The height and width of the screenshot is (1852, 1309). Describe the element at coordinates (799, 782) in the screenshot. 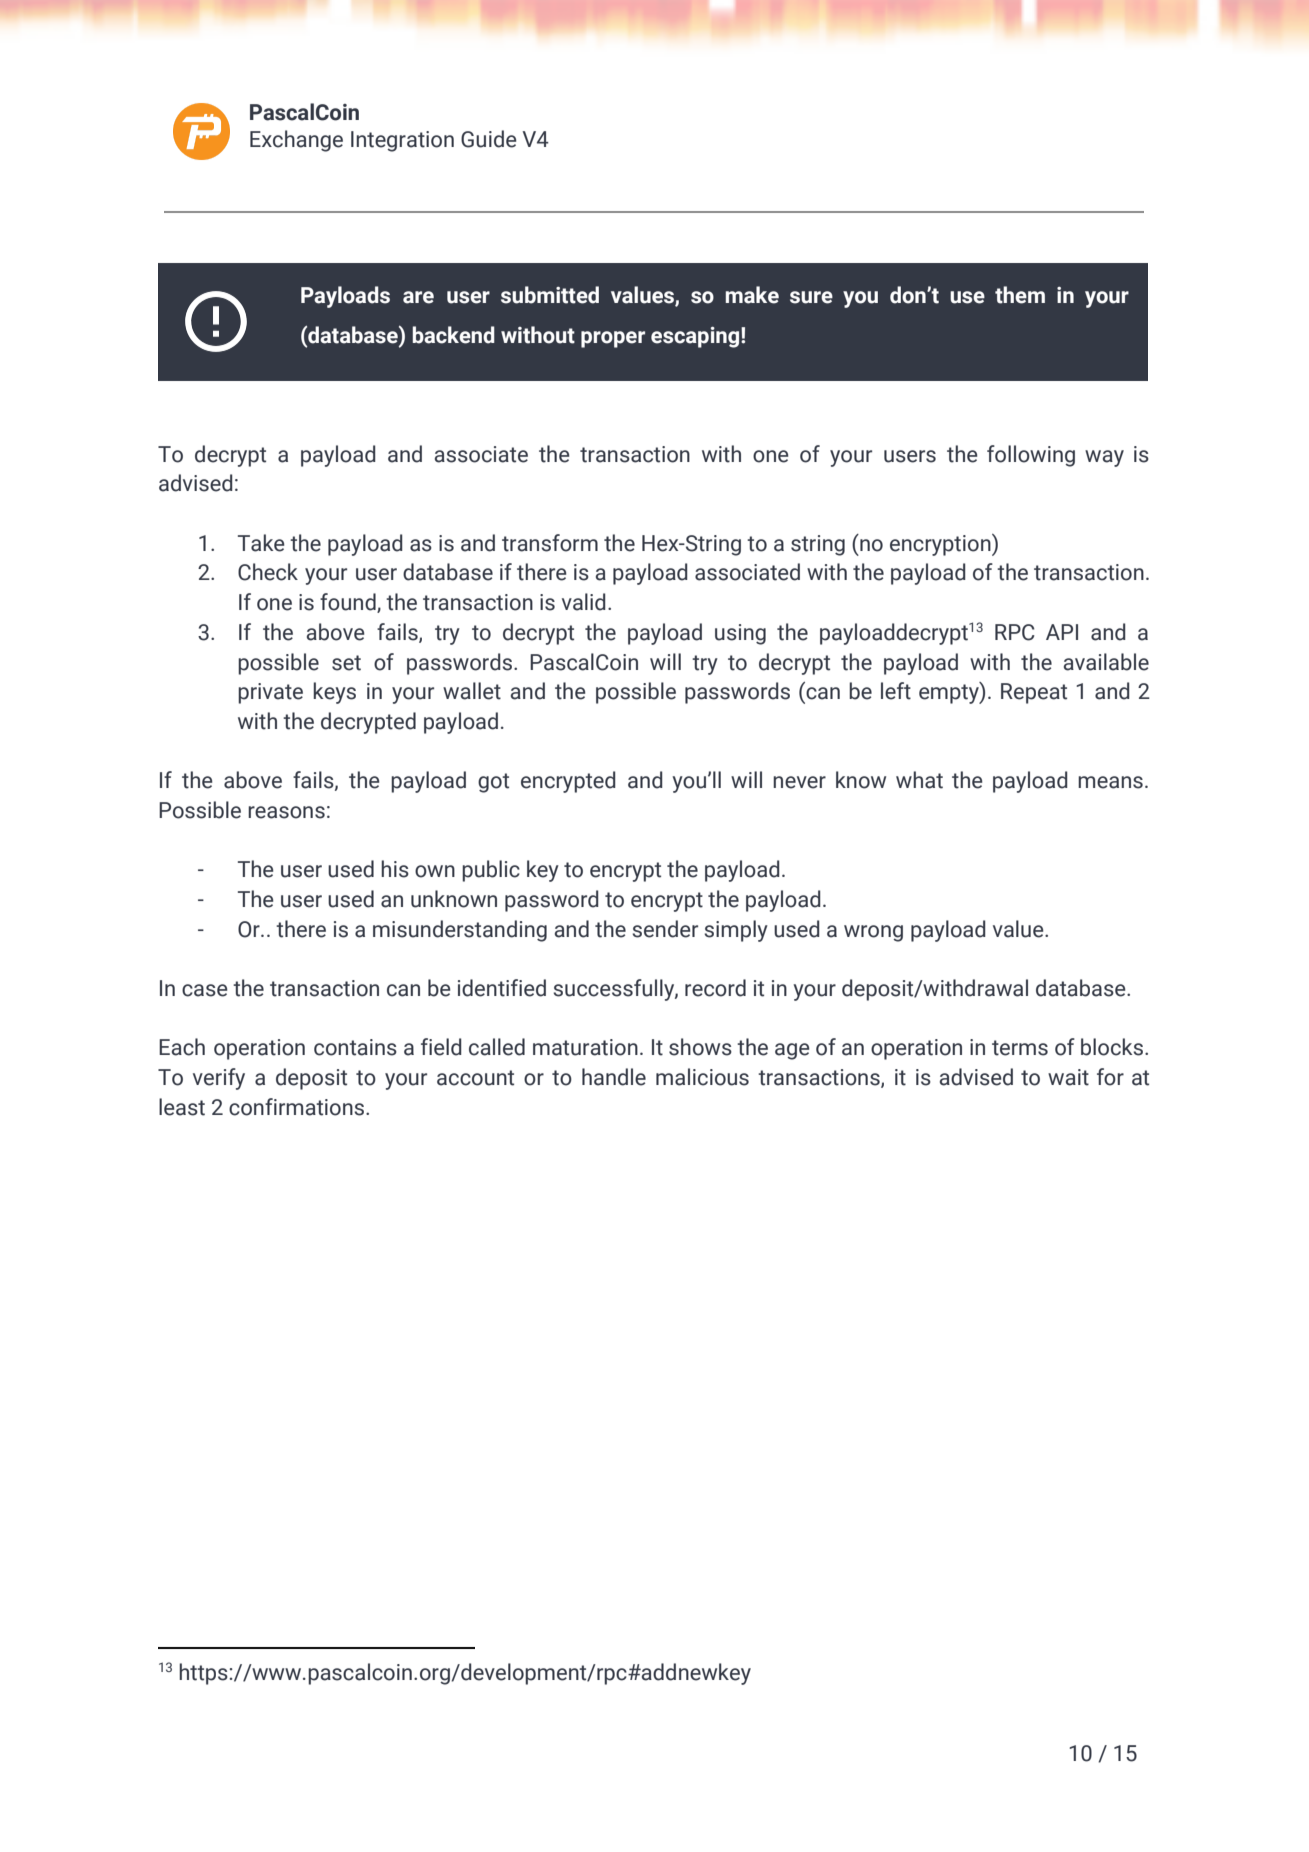

I see `never` at that location.
